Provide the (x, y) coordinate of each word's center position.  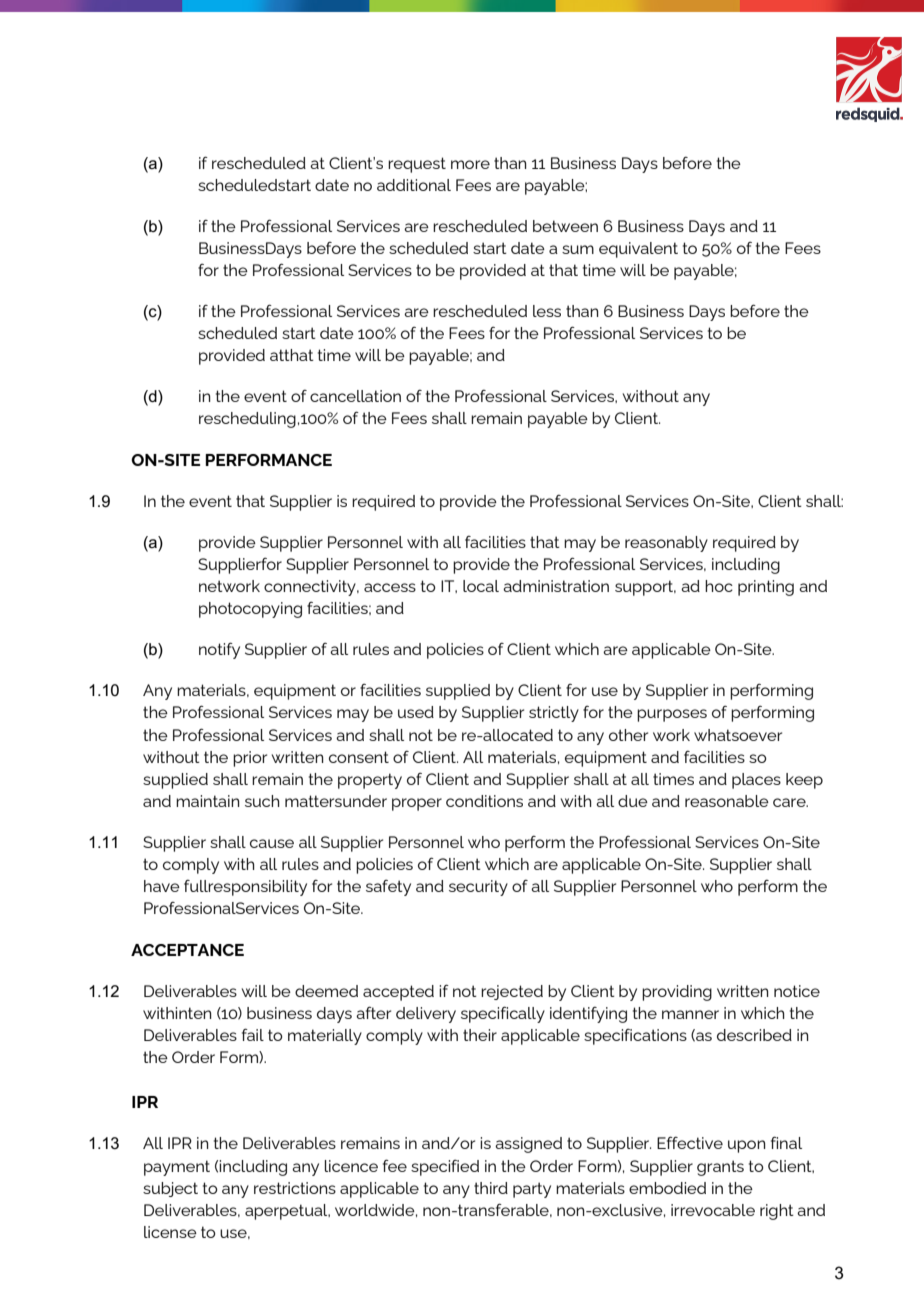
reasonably (666, 544)
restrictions (295, 1188)
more (470, 164)
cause (272, 843)
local (481, 586)
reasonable (727, 801)
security (478, 888)
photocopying (250, 610)
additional (414, 185)
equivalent (638, 250)
